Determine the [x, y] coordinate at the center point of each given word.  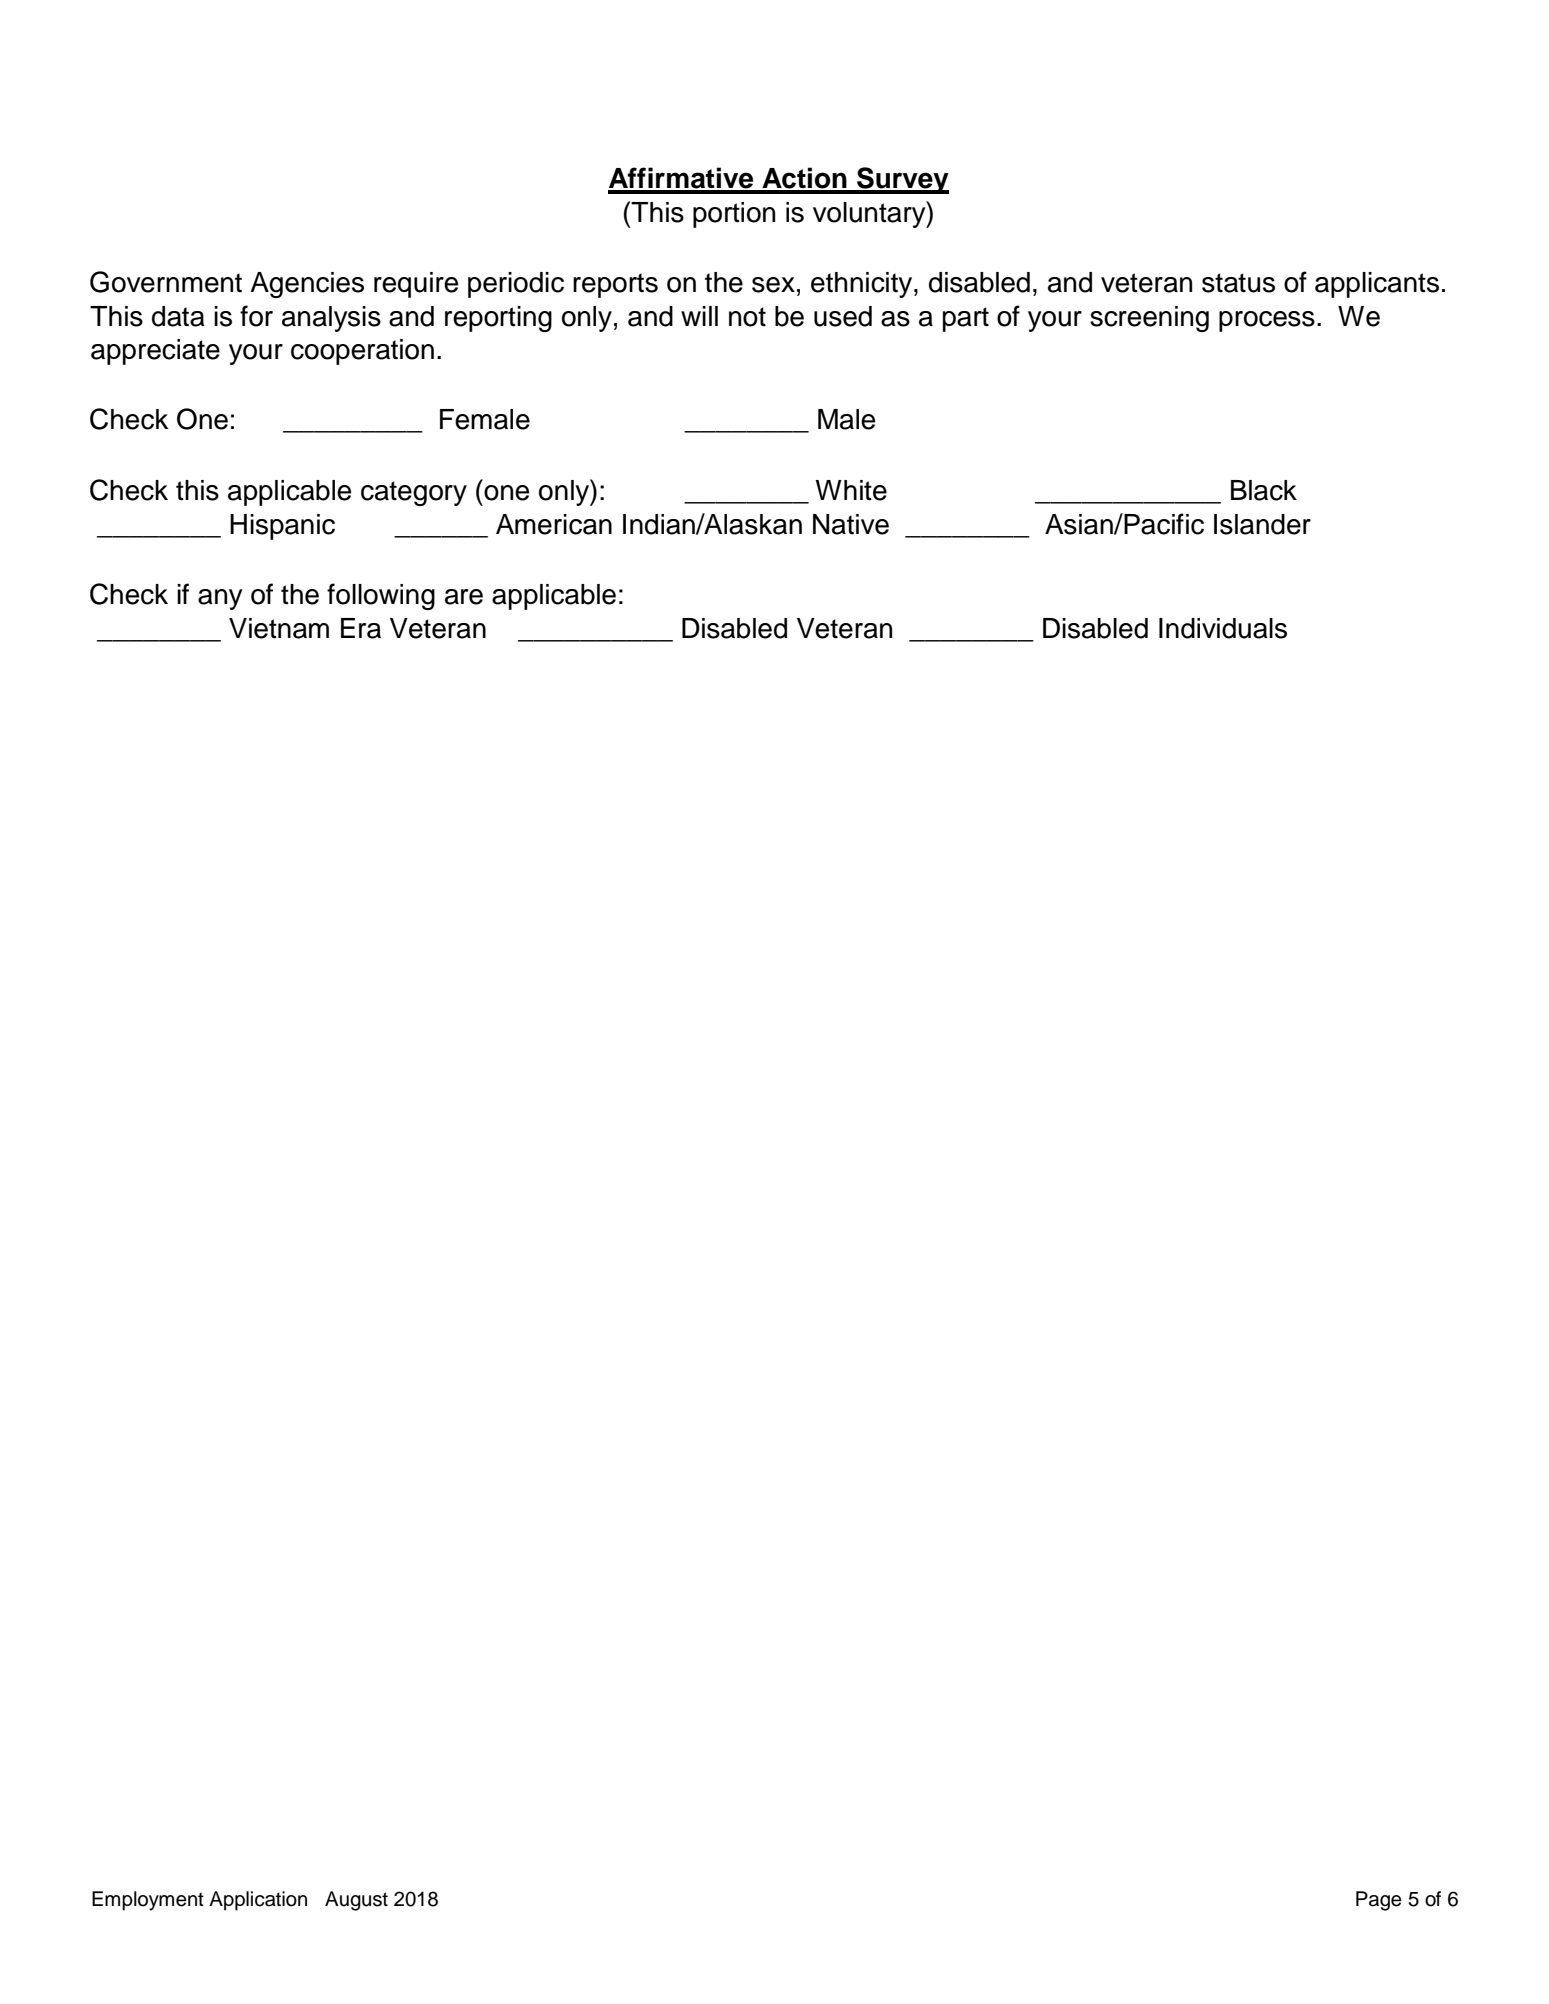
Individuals [1223, 628]
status [1238, 283]
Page [1379, 1901]
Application [258, 1901]
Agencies [307, 285]
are [464, 597]
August [356, 1901]
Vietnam [279, 628]
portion [734, 215]
